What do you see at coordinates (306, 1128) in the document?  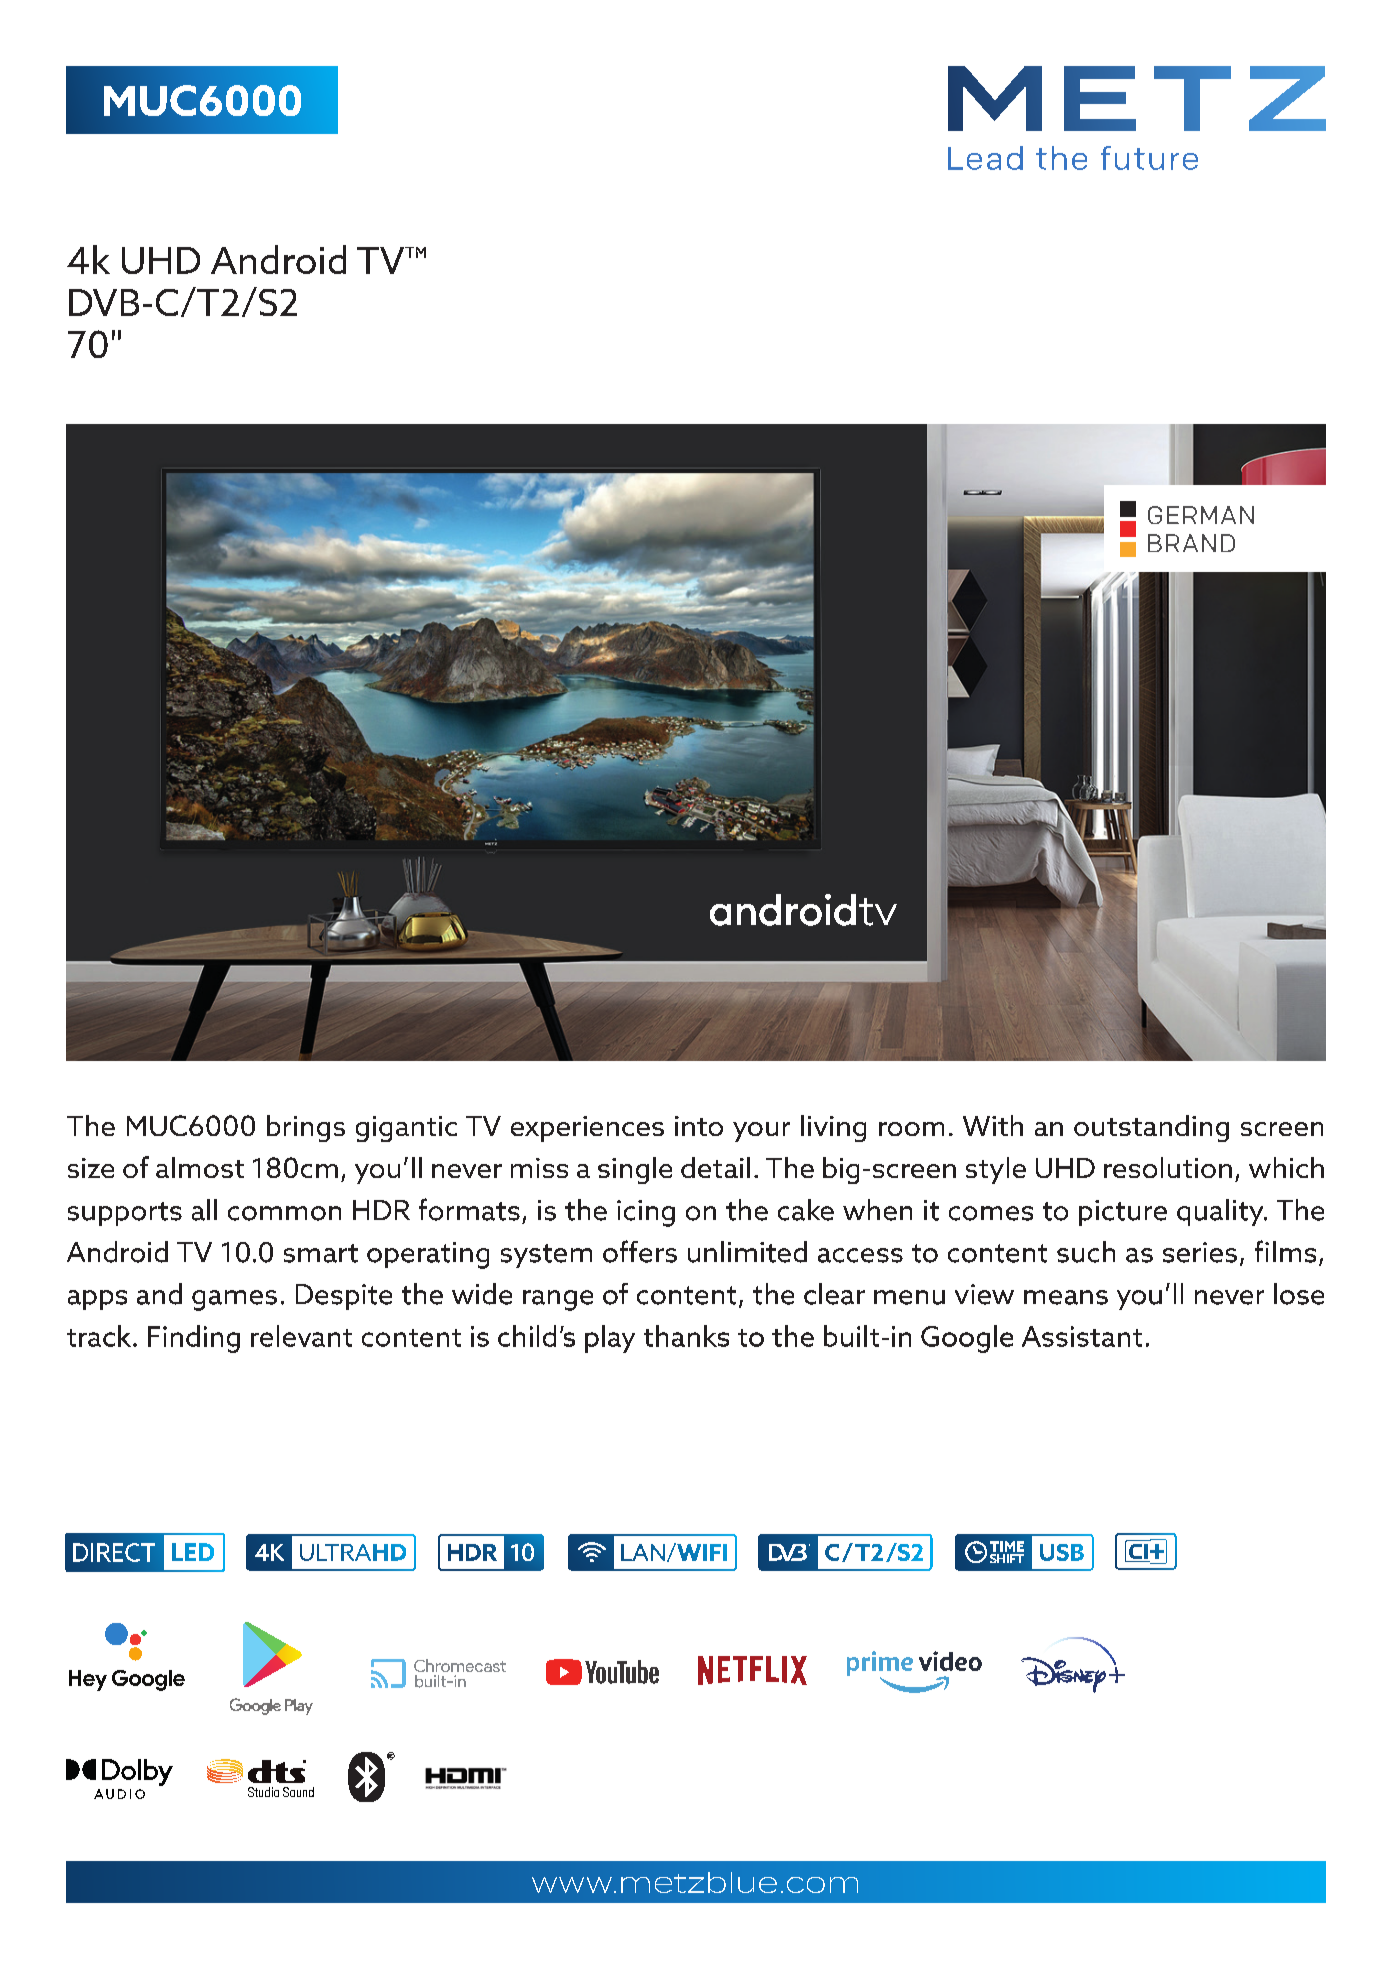 I see `brings` at bounding box center [306, 1128].
